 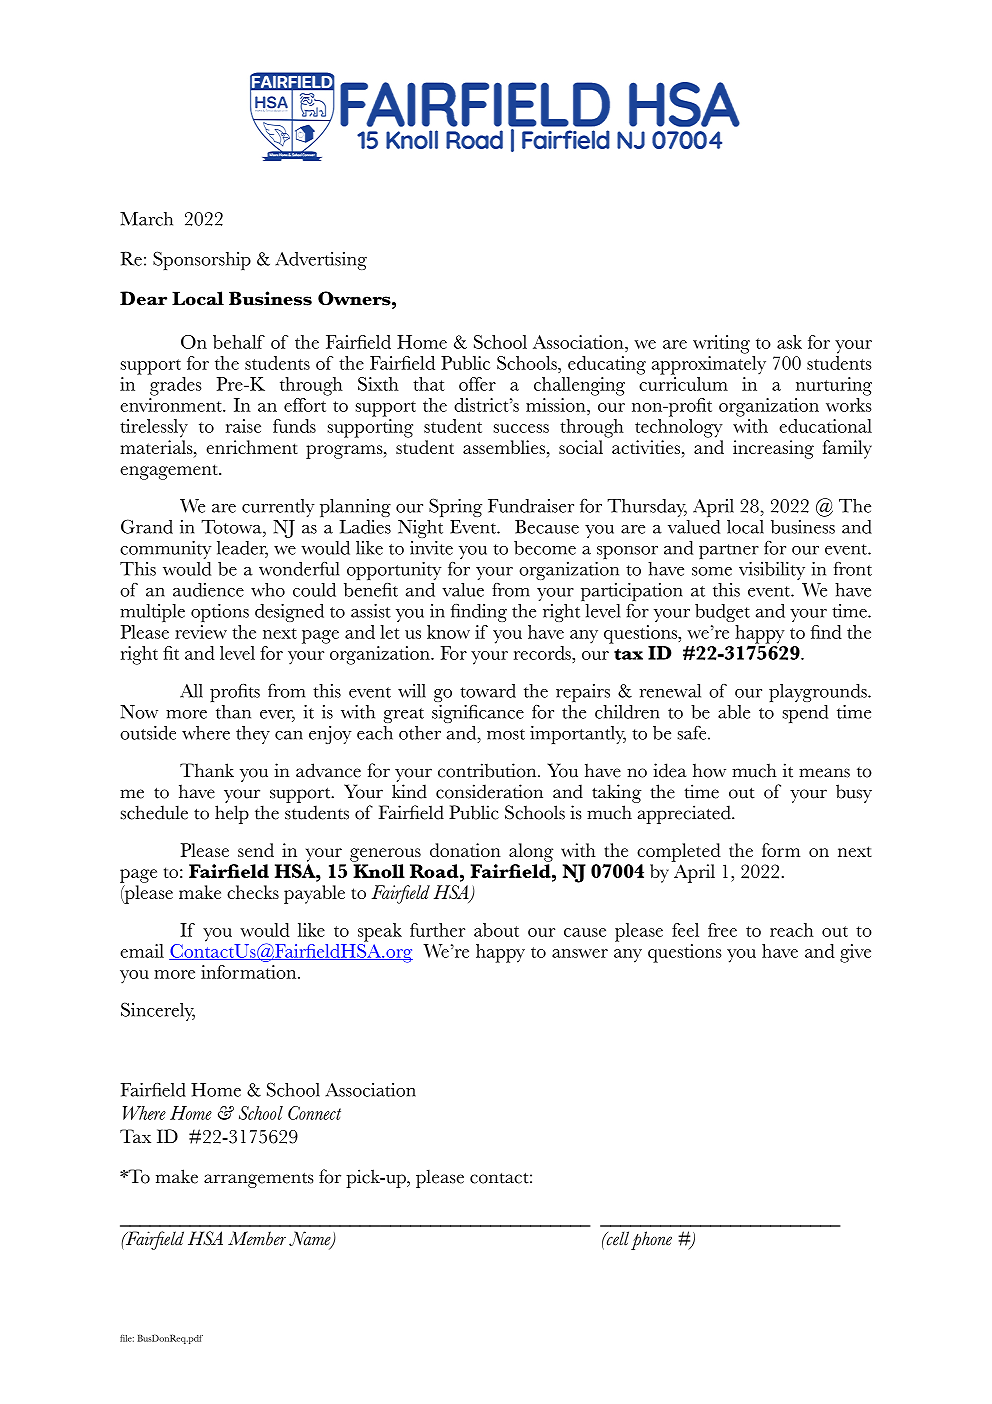 What do you see at coordinates (506, 734) in the screenshot?
I see `most` at bounding box center [506, 734].
